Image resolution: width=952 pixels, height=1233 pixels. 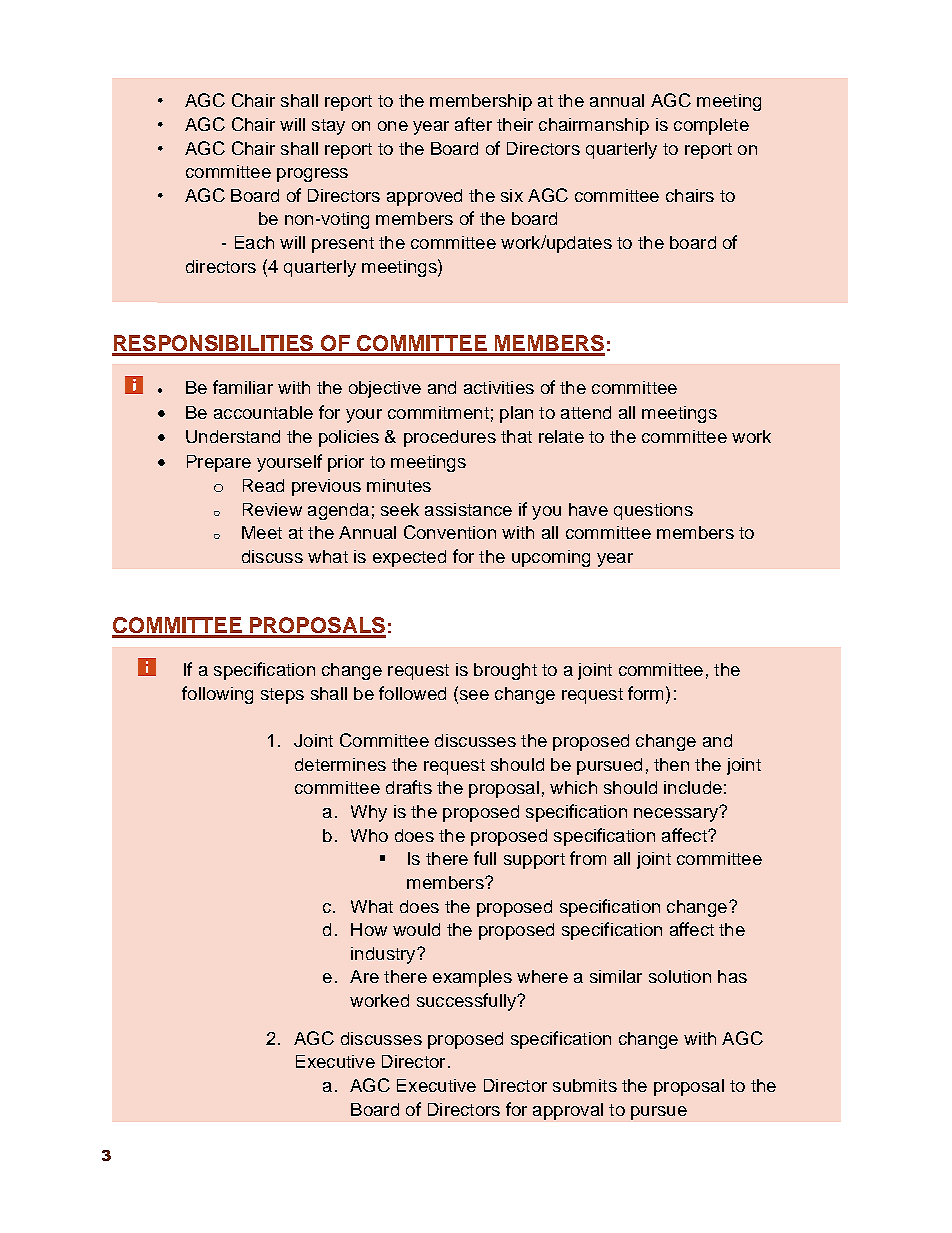 What do you see at coordinates (450, 438) in the image?
I see `procedures` at bounding box center [450, 438].
